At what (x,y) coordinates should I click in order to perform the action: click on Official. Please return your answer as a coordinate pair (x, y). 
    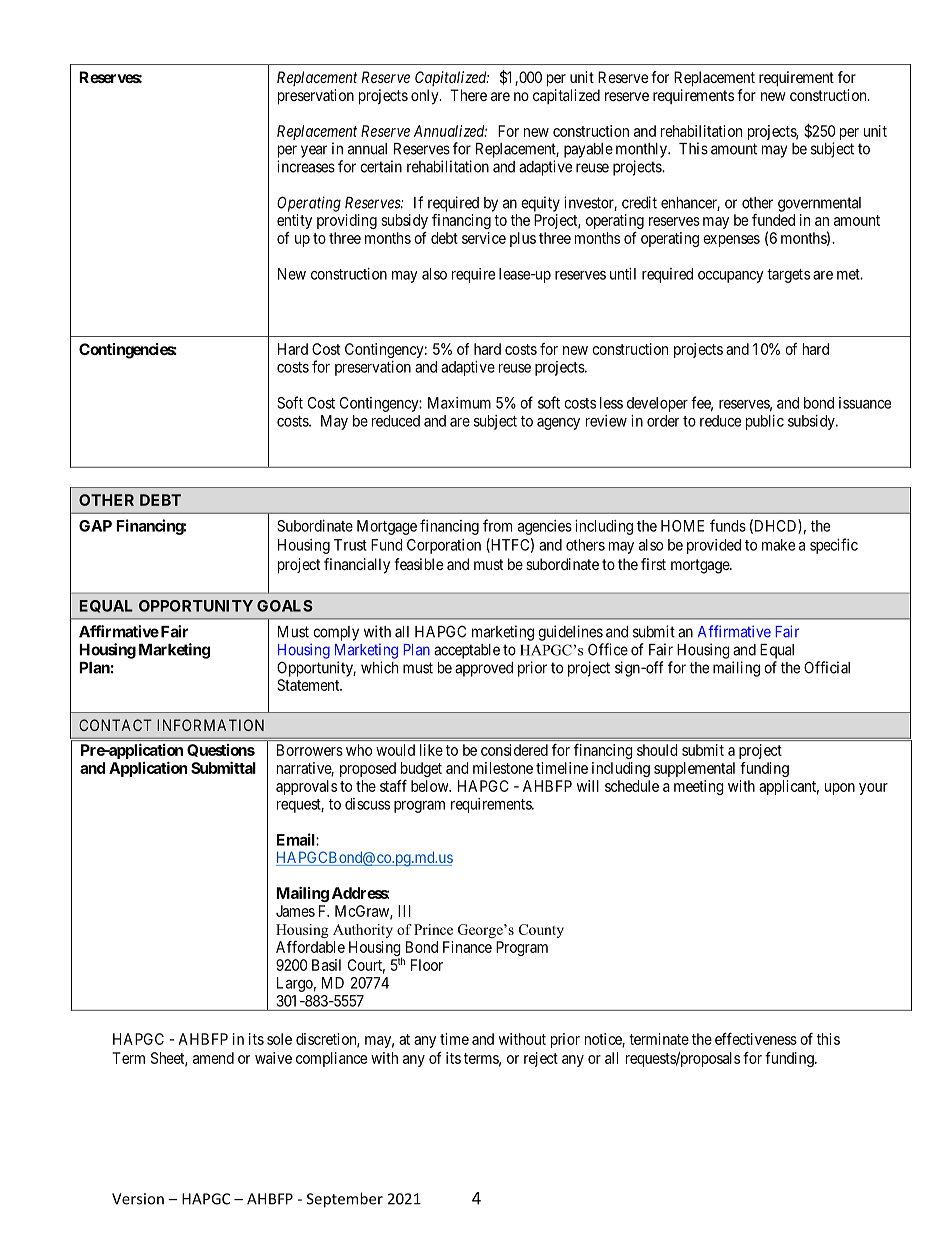
    Looking at the image, I should click on (827, 667).
